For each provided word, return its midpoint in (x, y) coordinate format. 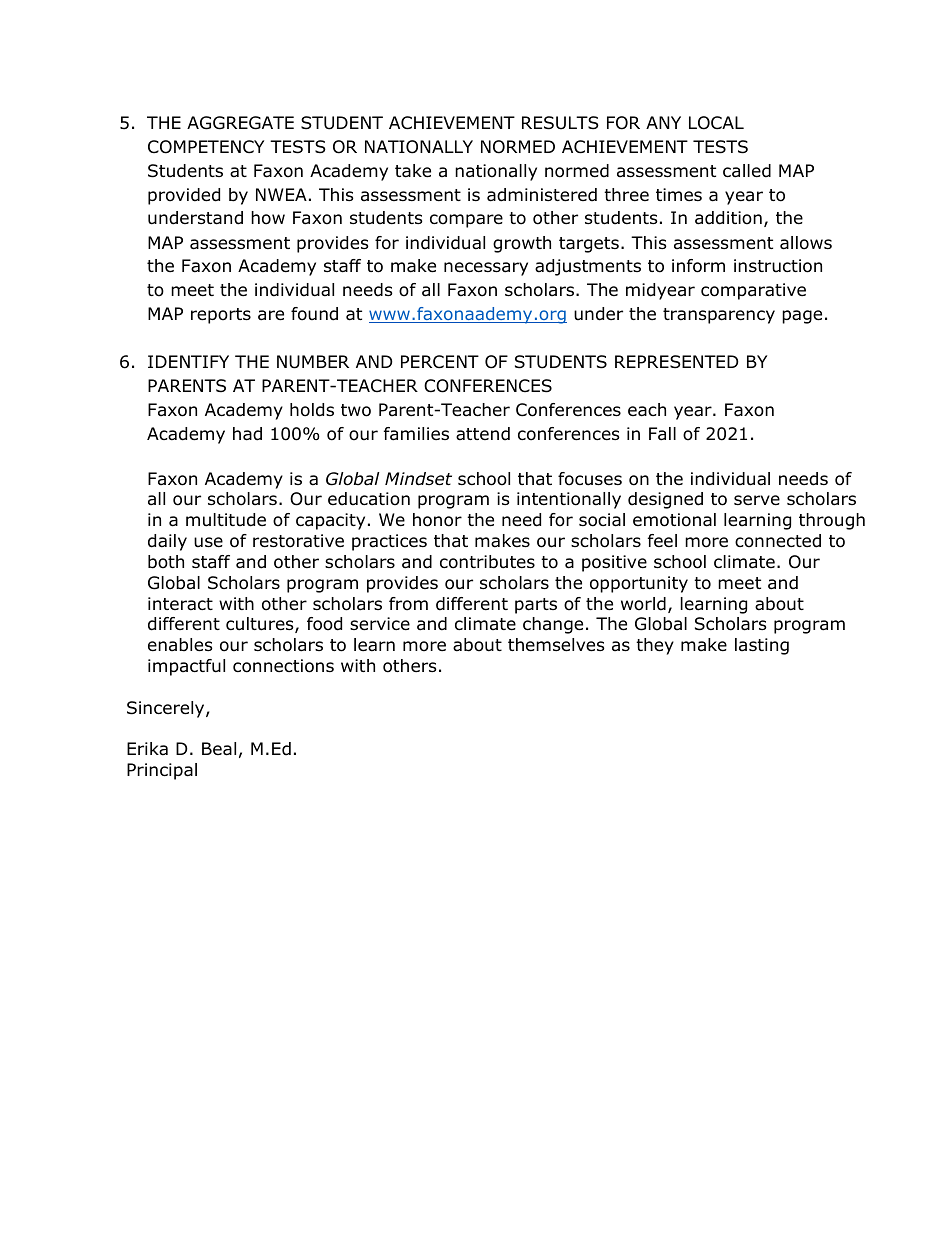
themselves (556, 645)
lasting (762, 646)
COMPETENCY (206, 147)
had (247, 434)
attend (483, 434)
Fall (662, 434)
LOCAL (716, 123)
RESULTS (560, 123)
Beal (219, 749)
